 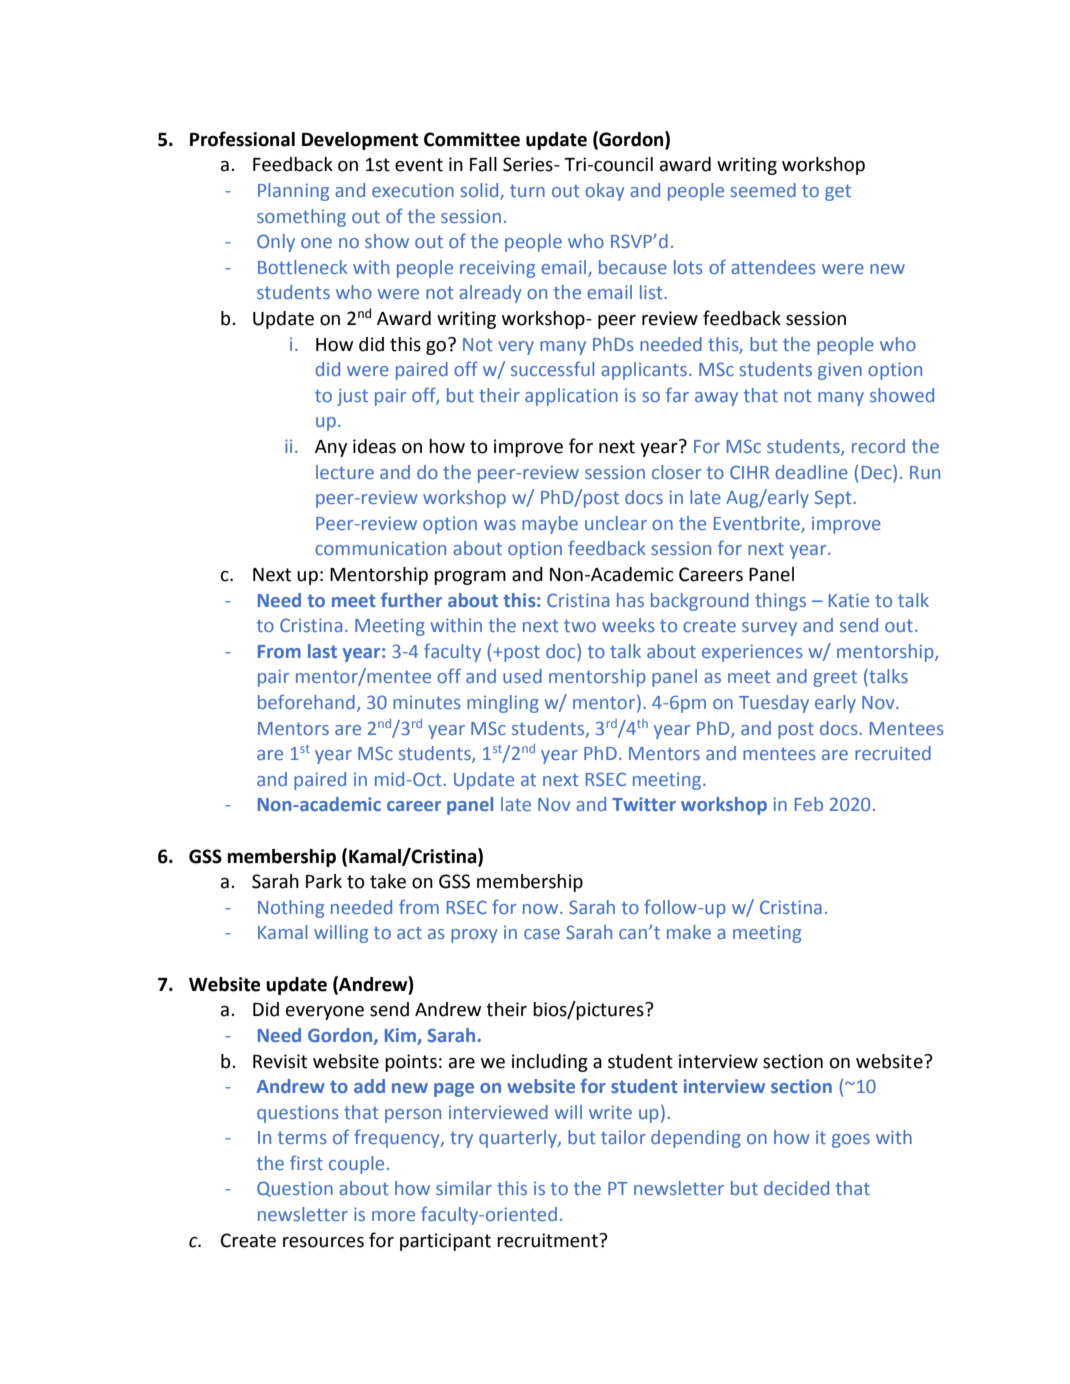 What do you see at coordinates (323, 1242) in the screenshot?
I see `resources` at bounding box center [323, 1242].
